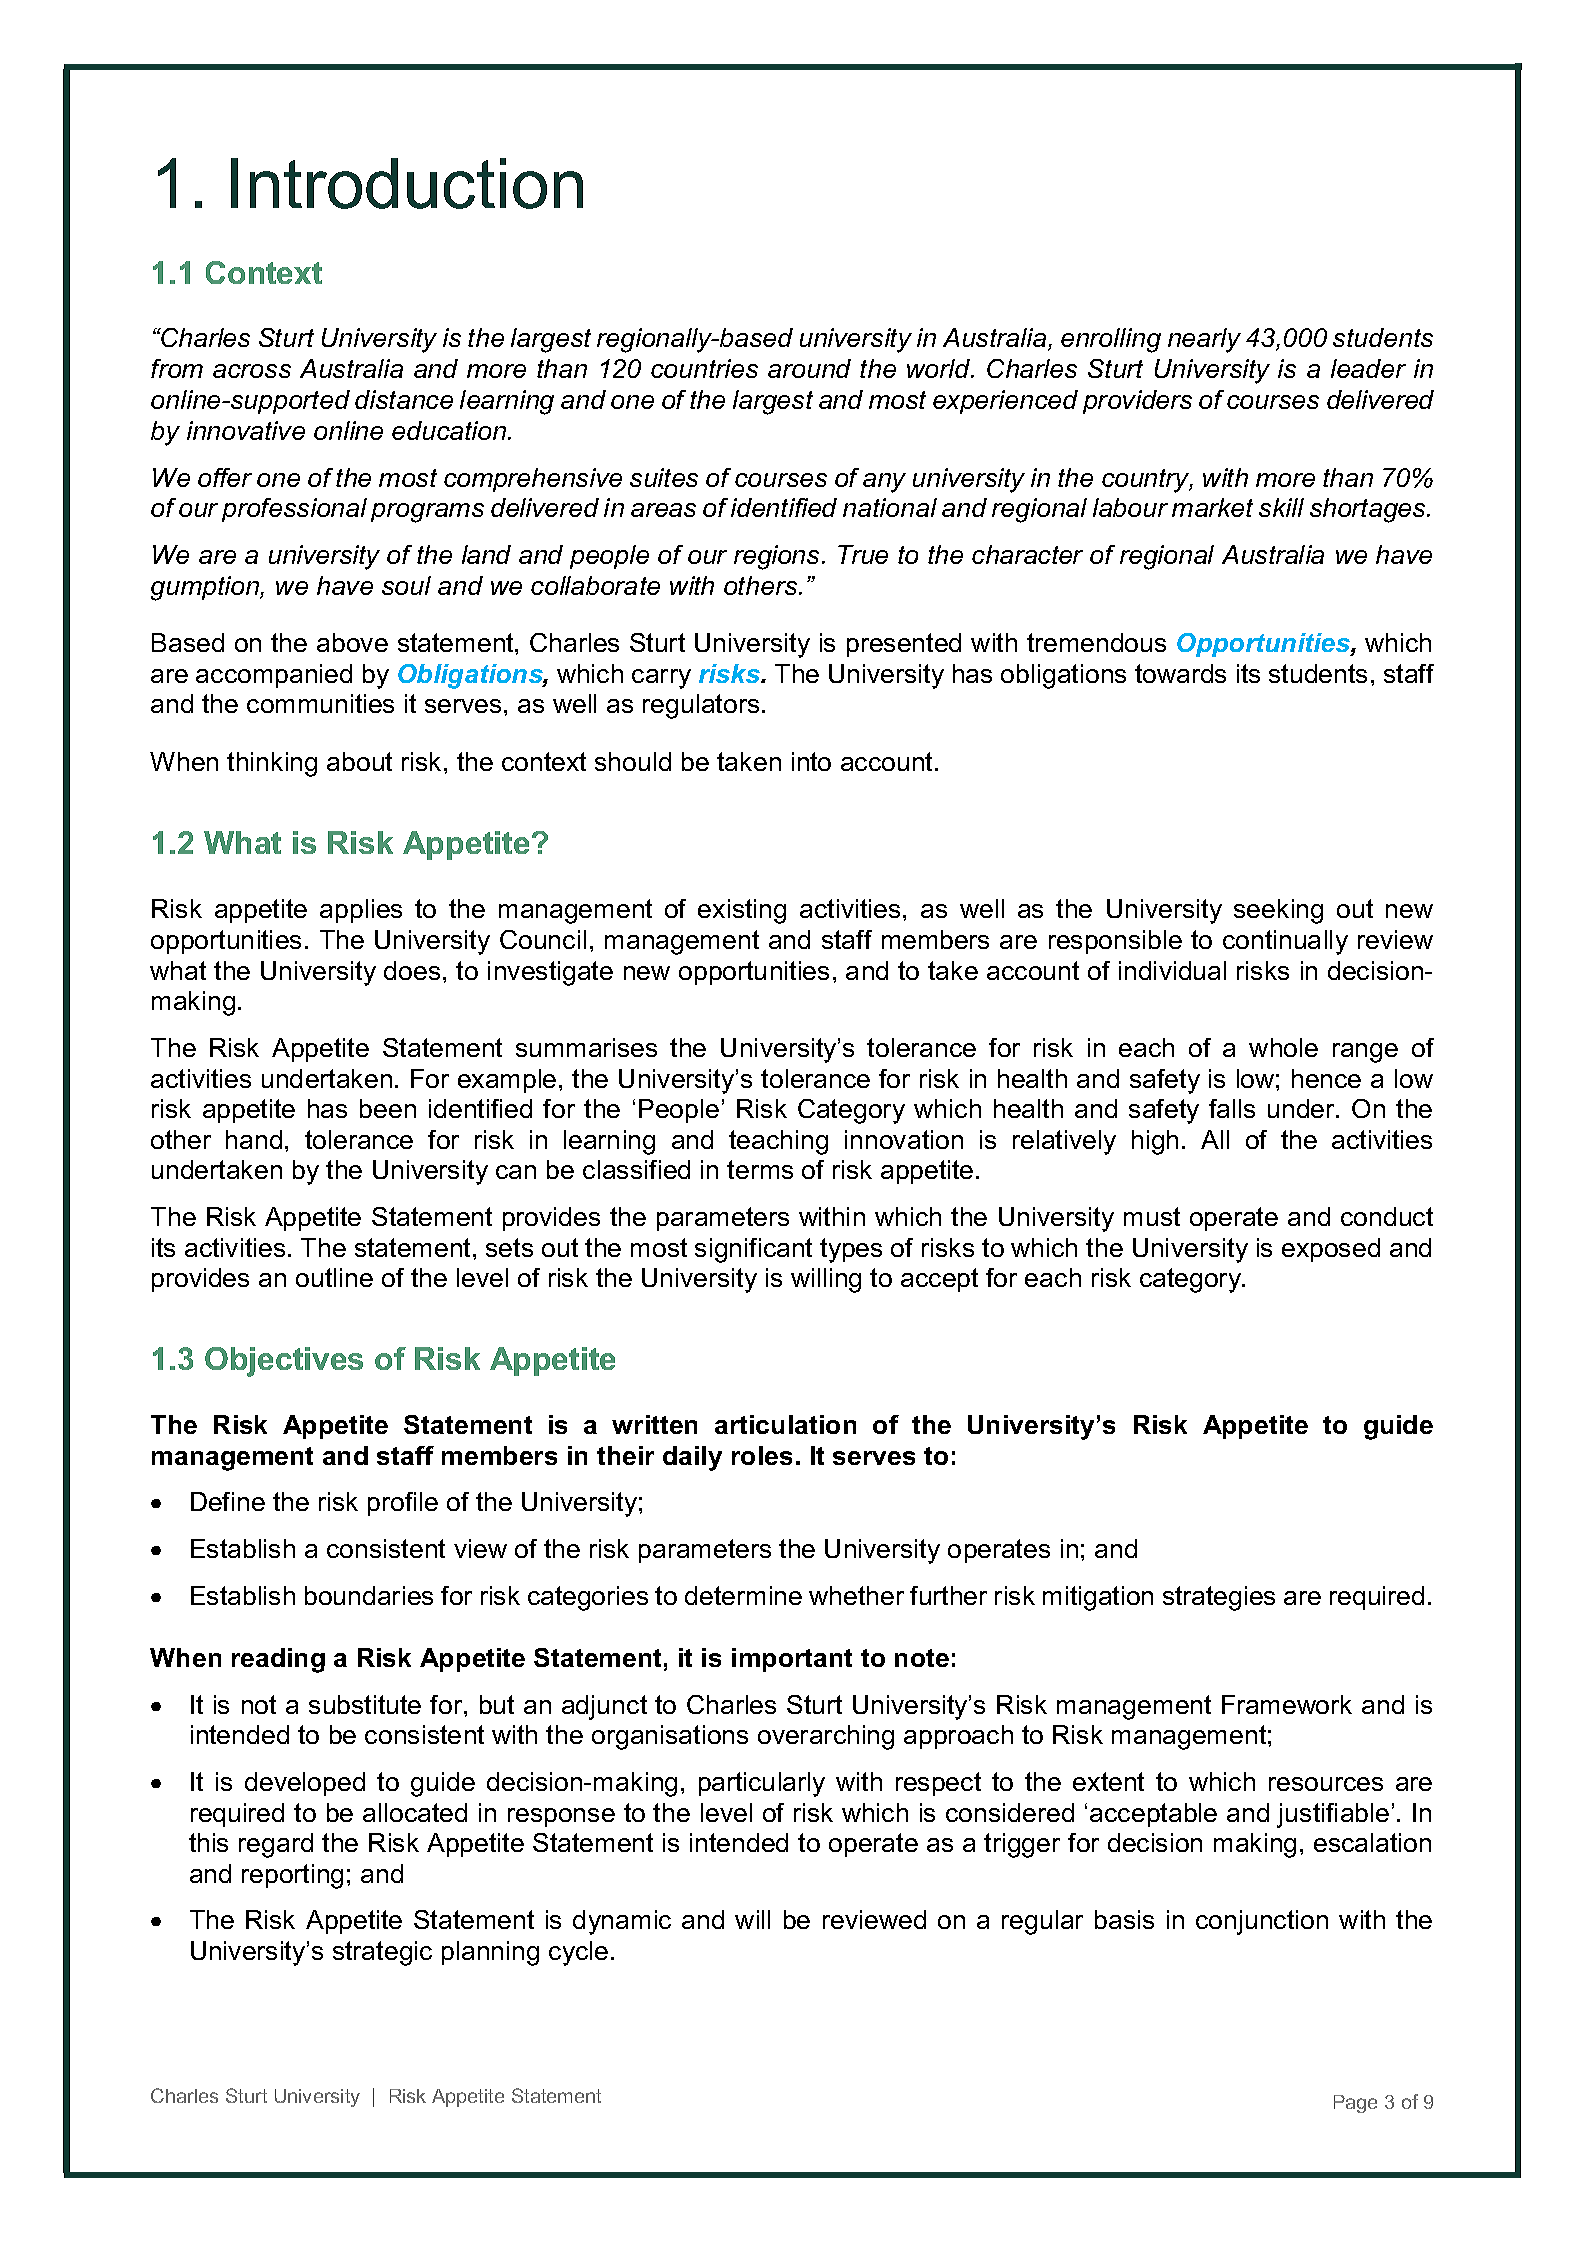 This image has width=1585, height=2242. Describe the element at coordinates (760, 1169) in the image. I see `terms` at that location.
